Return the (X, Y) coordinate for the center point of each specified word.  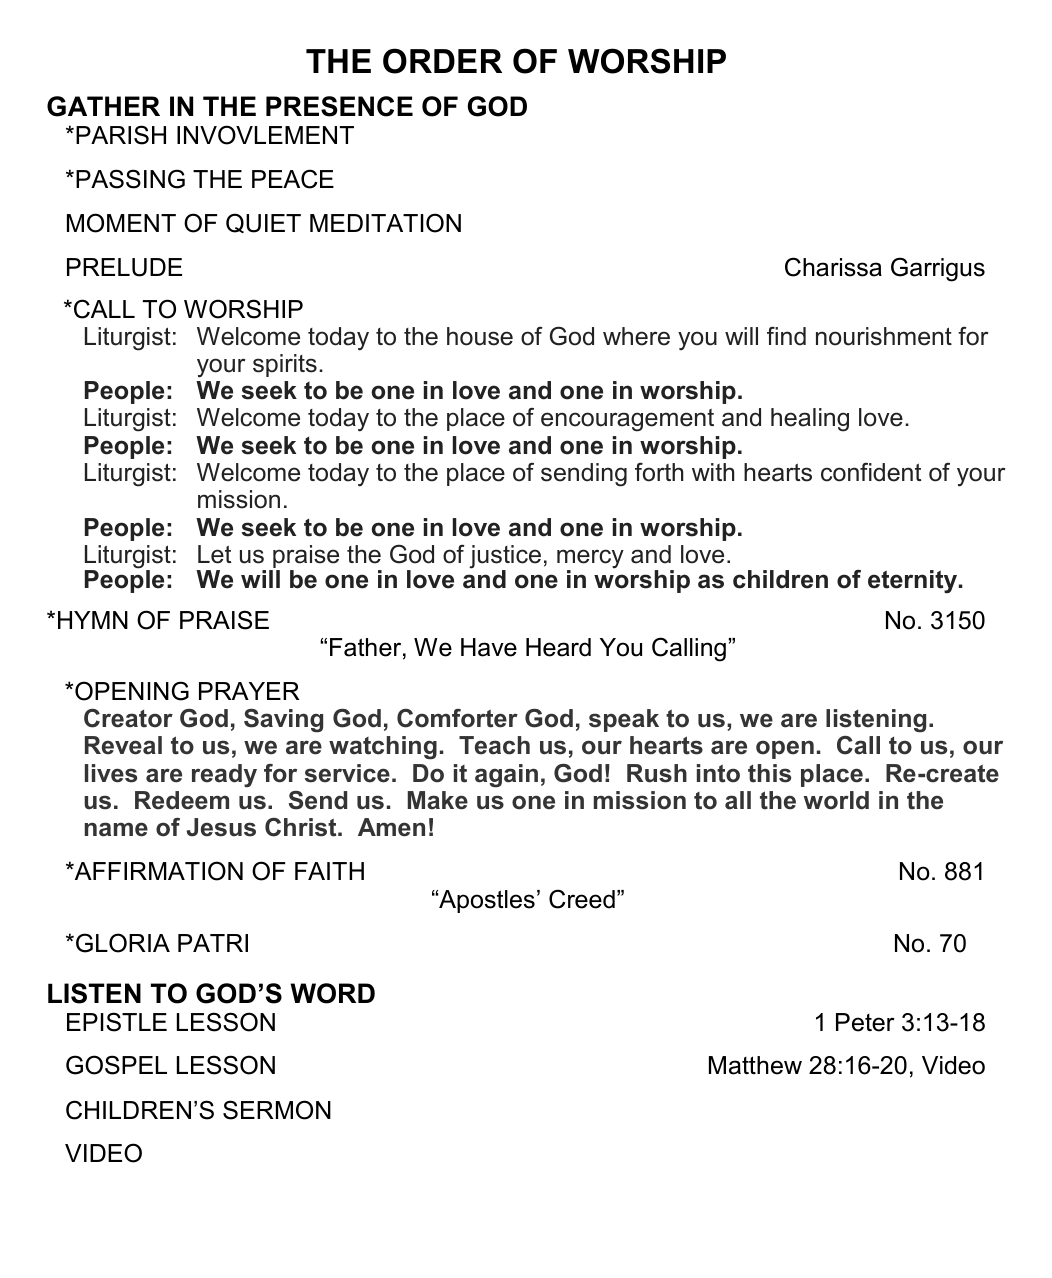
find (786, 336)
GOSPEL (116, 1065)
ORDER (442, 61)
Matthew (755, 1065)
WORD (332, 993)
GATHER (103, 106)
